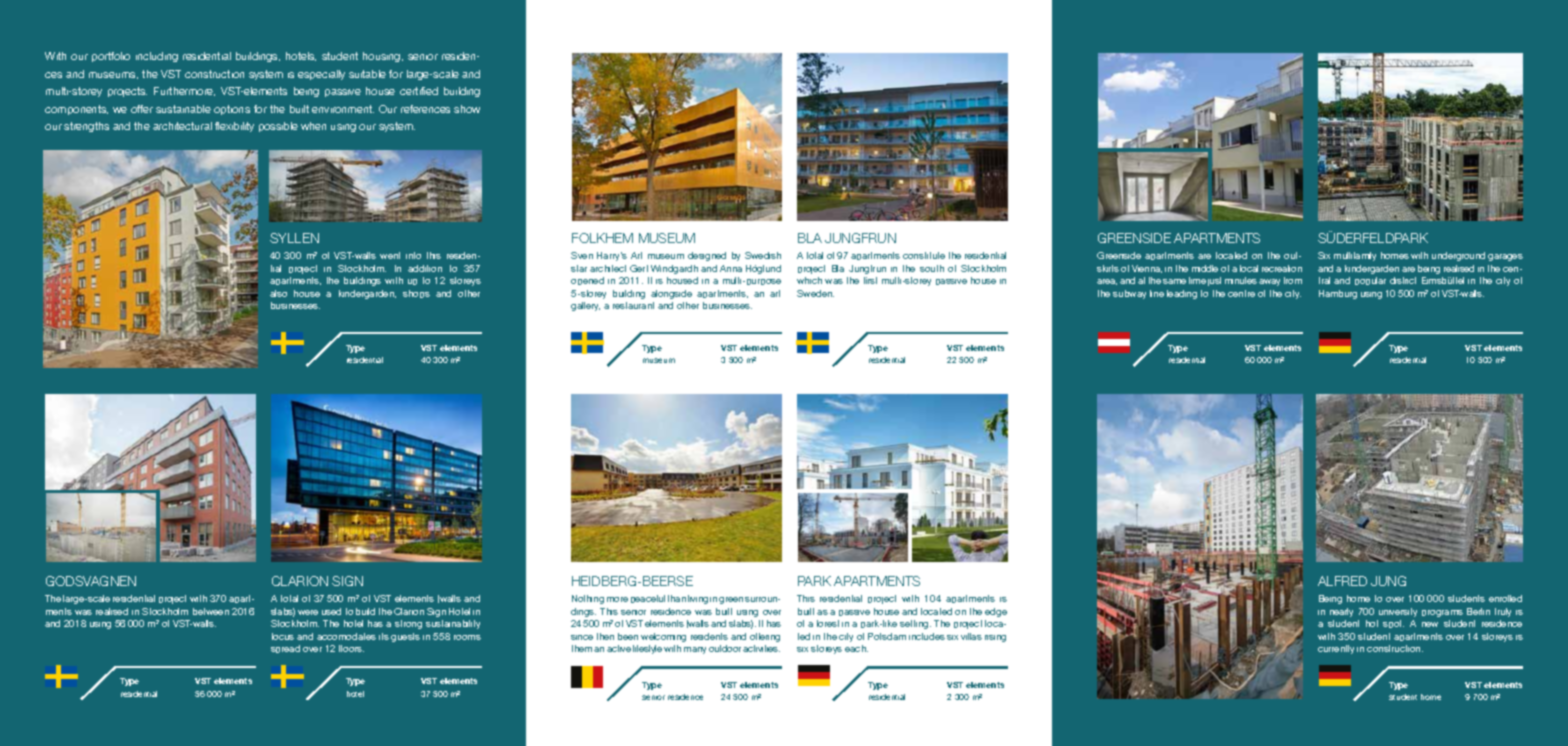  I want to click on spot, so click(1393, 624).
